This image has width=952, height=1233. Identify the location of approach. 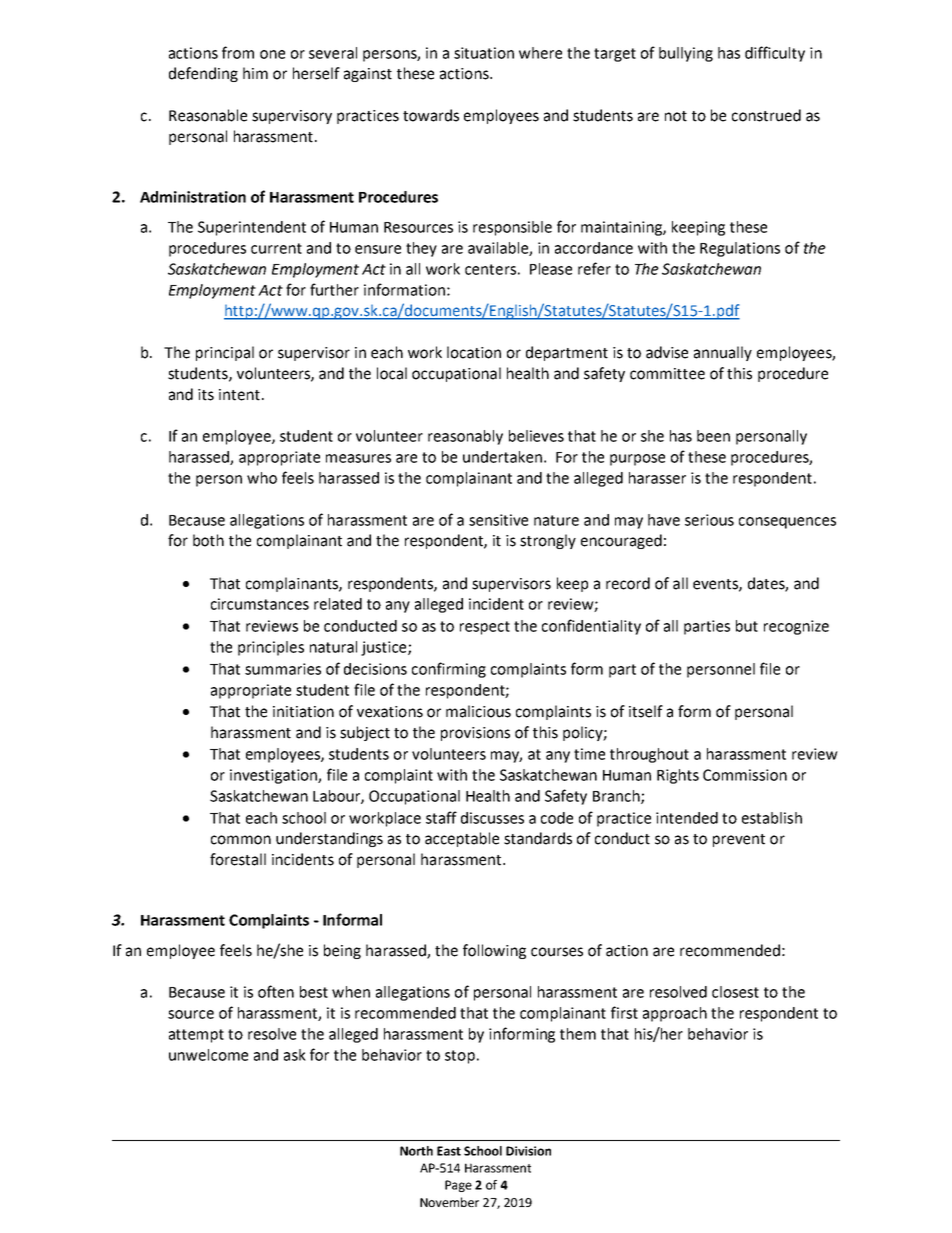
(675, 1014).
